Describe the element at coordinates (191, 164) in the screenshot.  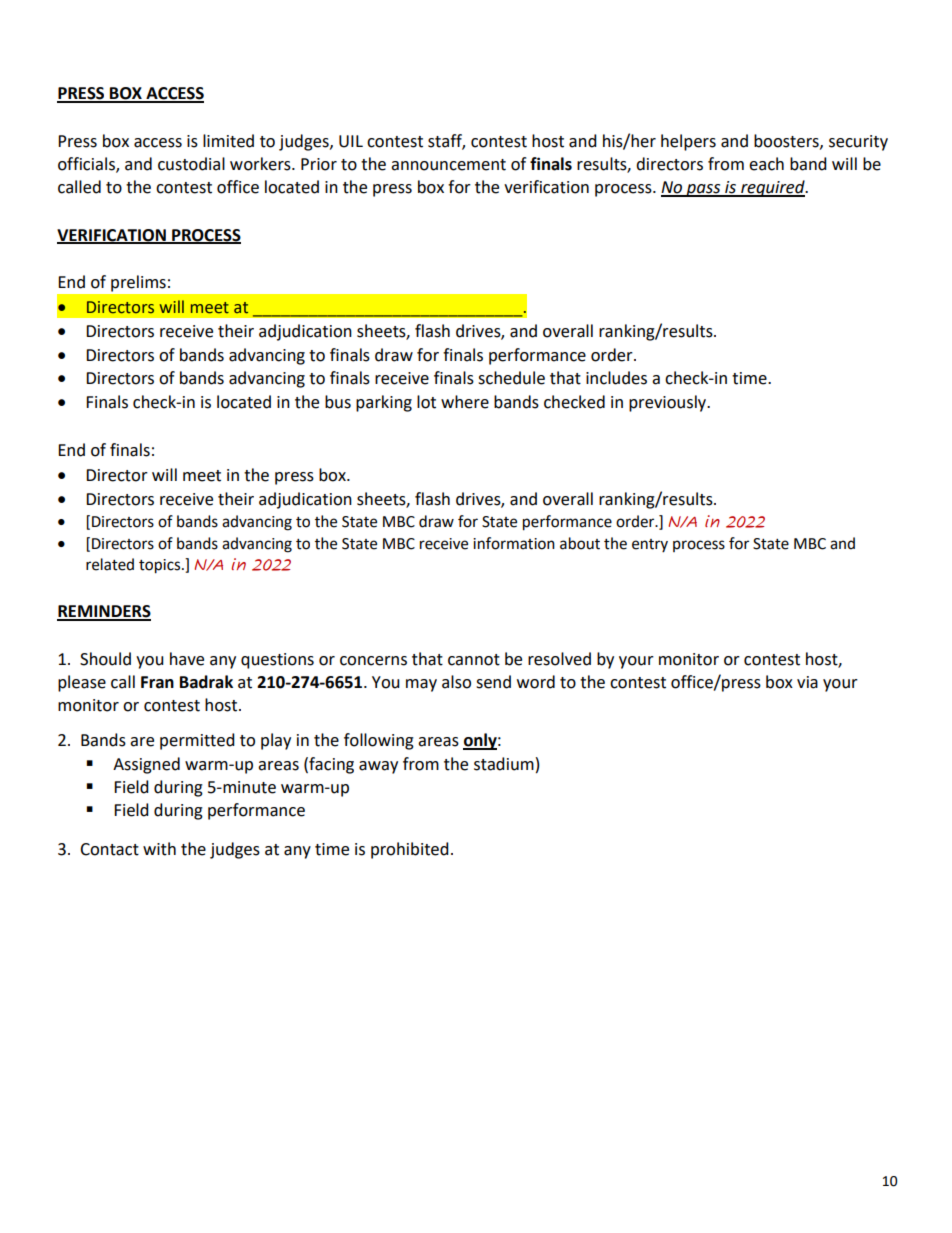
I see `custodial` at that location.
